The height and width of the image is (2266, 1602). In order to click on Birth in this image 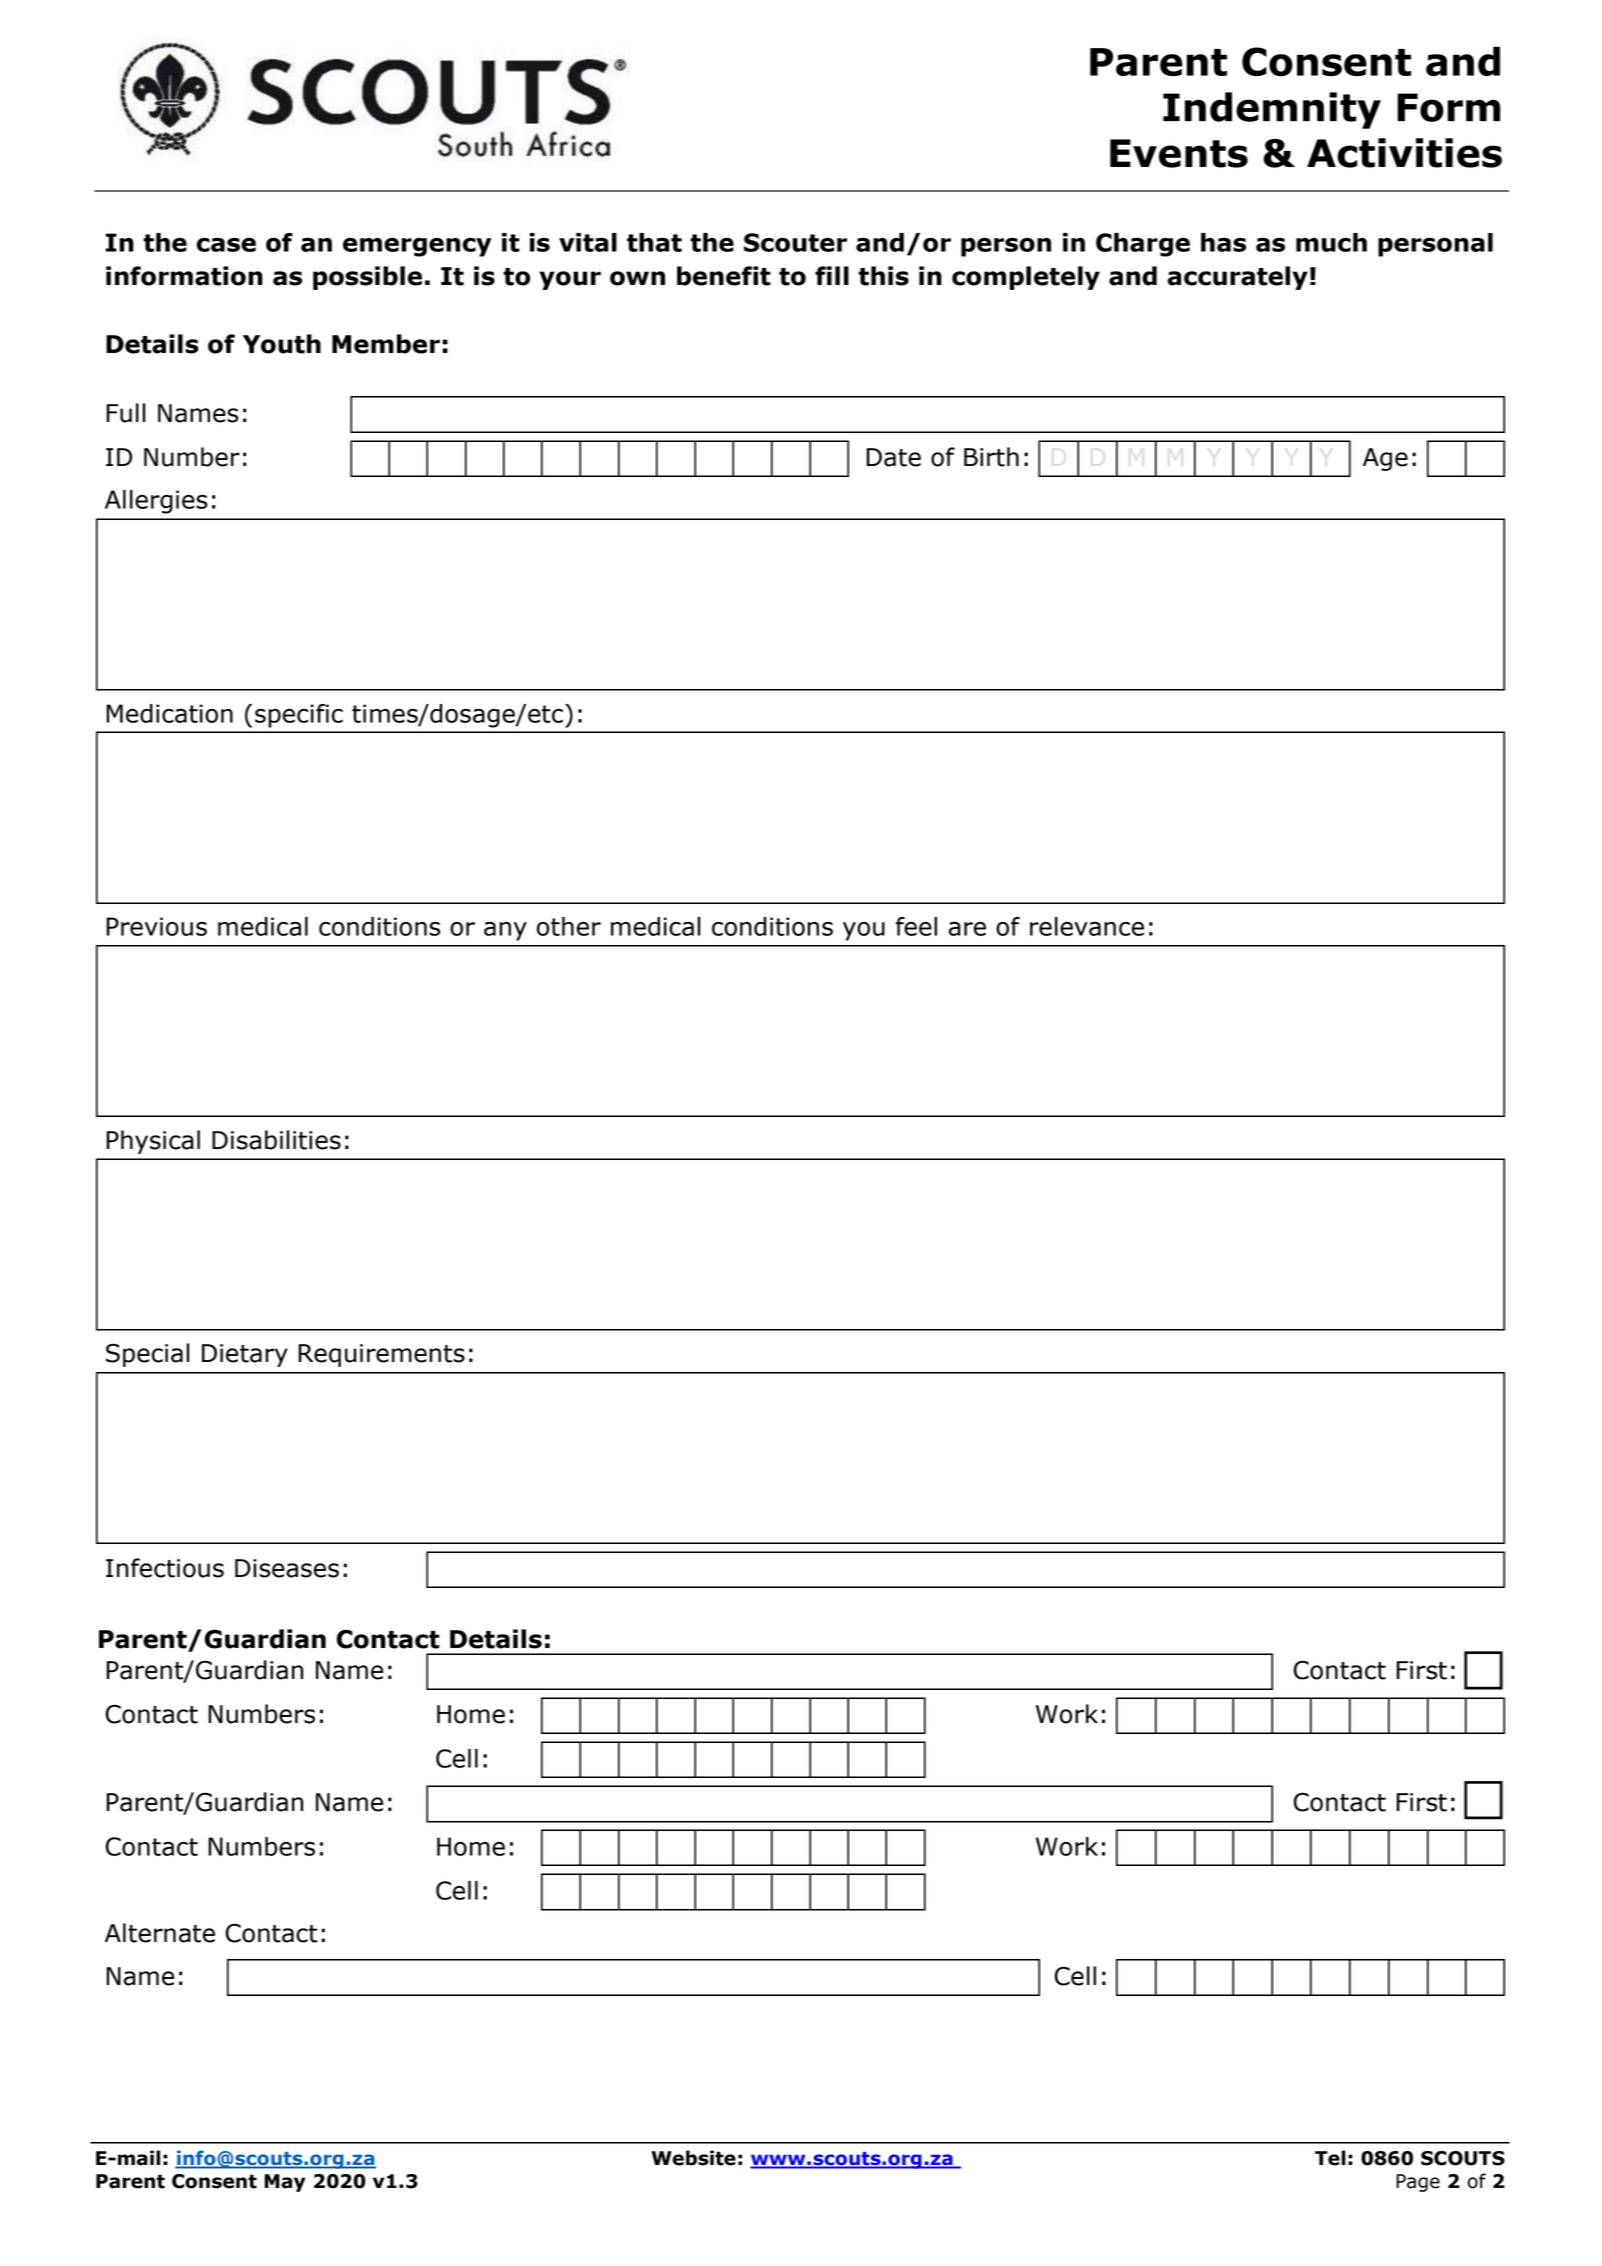, I will do `click(991, 457)`.
